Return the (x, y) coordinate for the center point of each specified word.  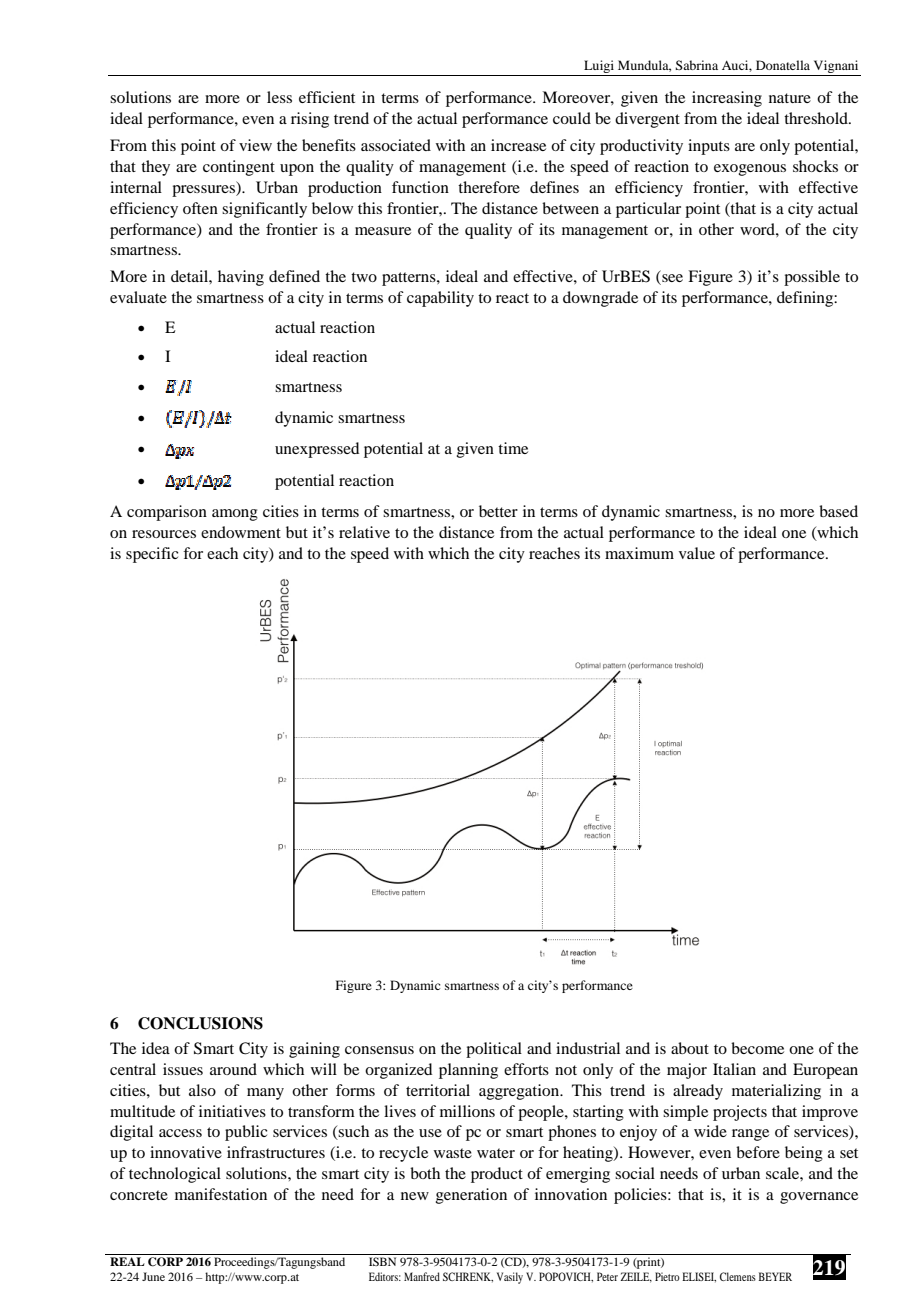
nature (790, 98)
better (498, 511)
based (838, 511)
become (757, 1048)
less (279, 97)
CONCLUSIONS (200, 1023)
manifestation (221, 1194)
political (494, 1050)
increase (518, 145)
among (235, 515)
